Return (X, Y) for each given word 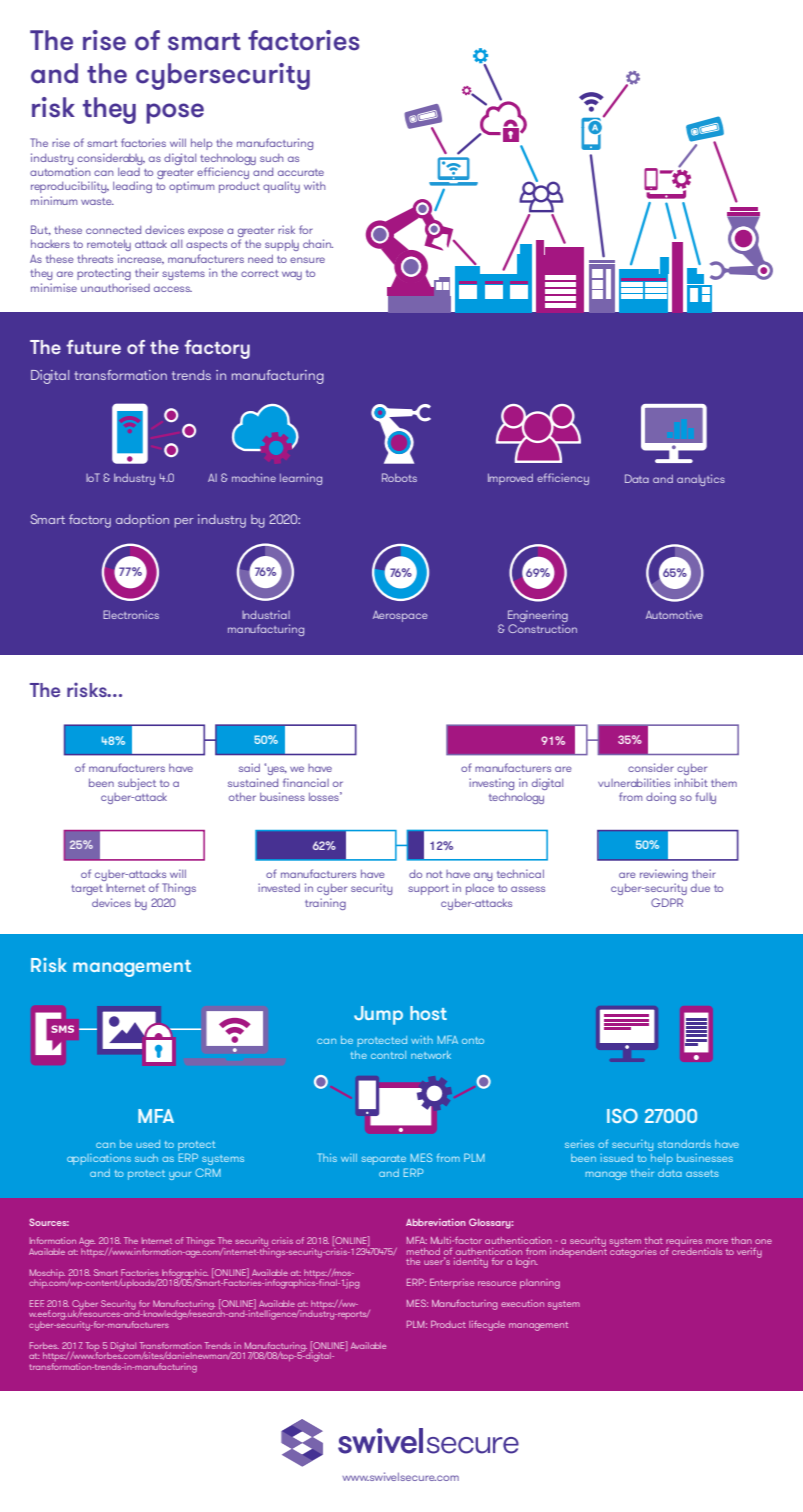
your (180, 1175)
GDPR (667, 902)
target (87, 890)
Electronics (131, 614)
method (423, 1251)
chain (318, 243)
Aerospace (400, 616)
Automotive (674, 614)
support (428, 890)
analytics (701, 480)
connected (113, 230)
